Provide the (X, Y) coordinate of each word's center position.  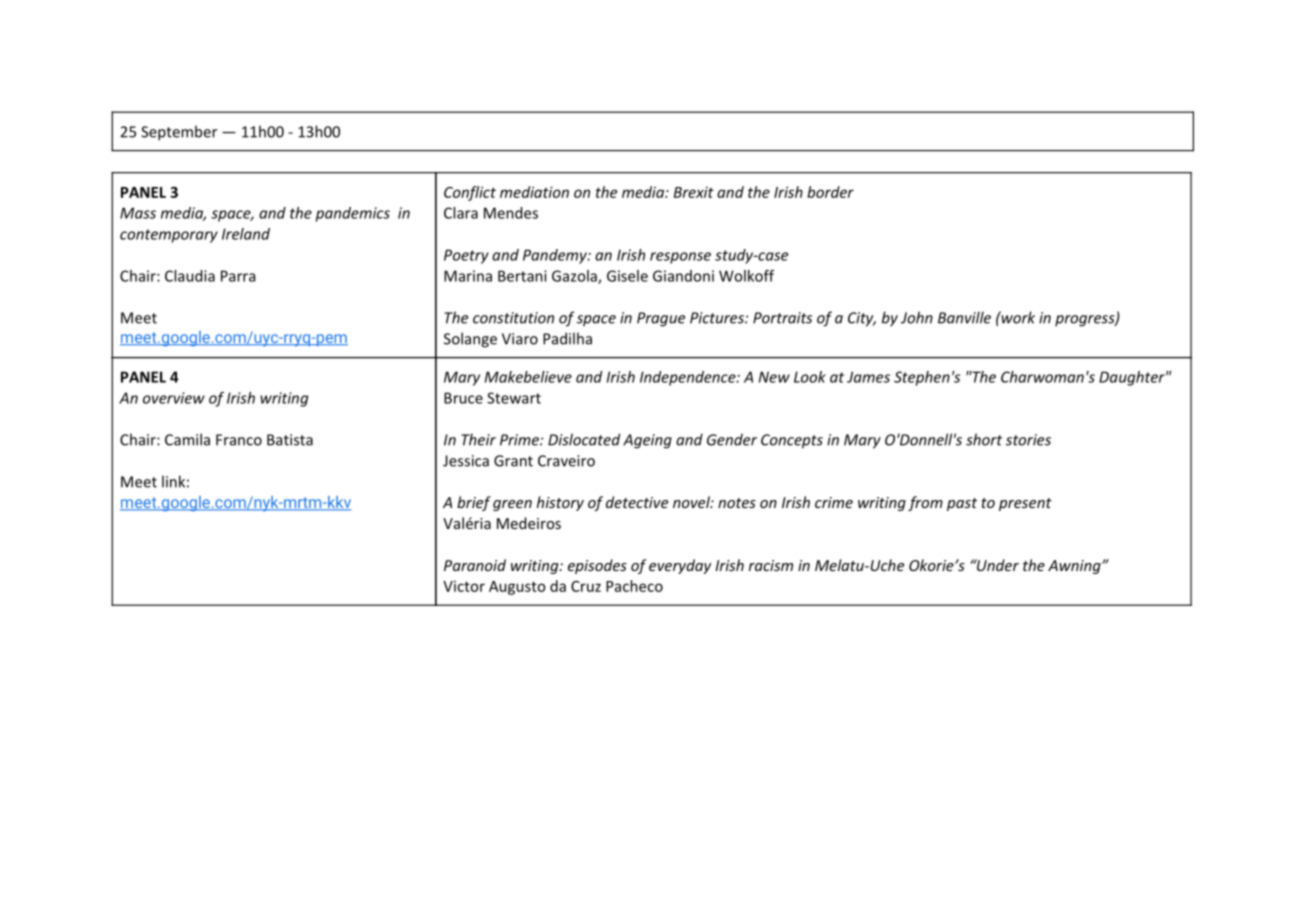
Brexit (694, 192)
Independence (689, 378)
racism (771, 565)
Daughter (1133, 378)
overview (174, 398)
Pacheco (634, 586)
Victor (464, 586)
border (830, 192)
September (179, 133)
